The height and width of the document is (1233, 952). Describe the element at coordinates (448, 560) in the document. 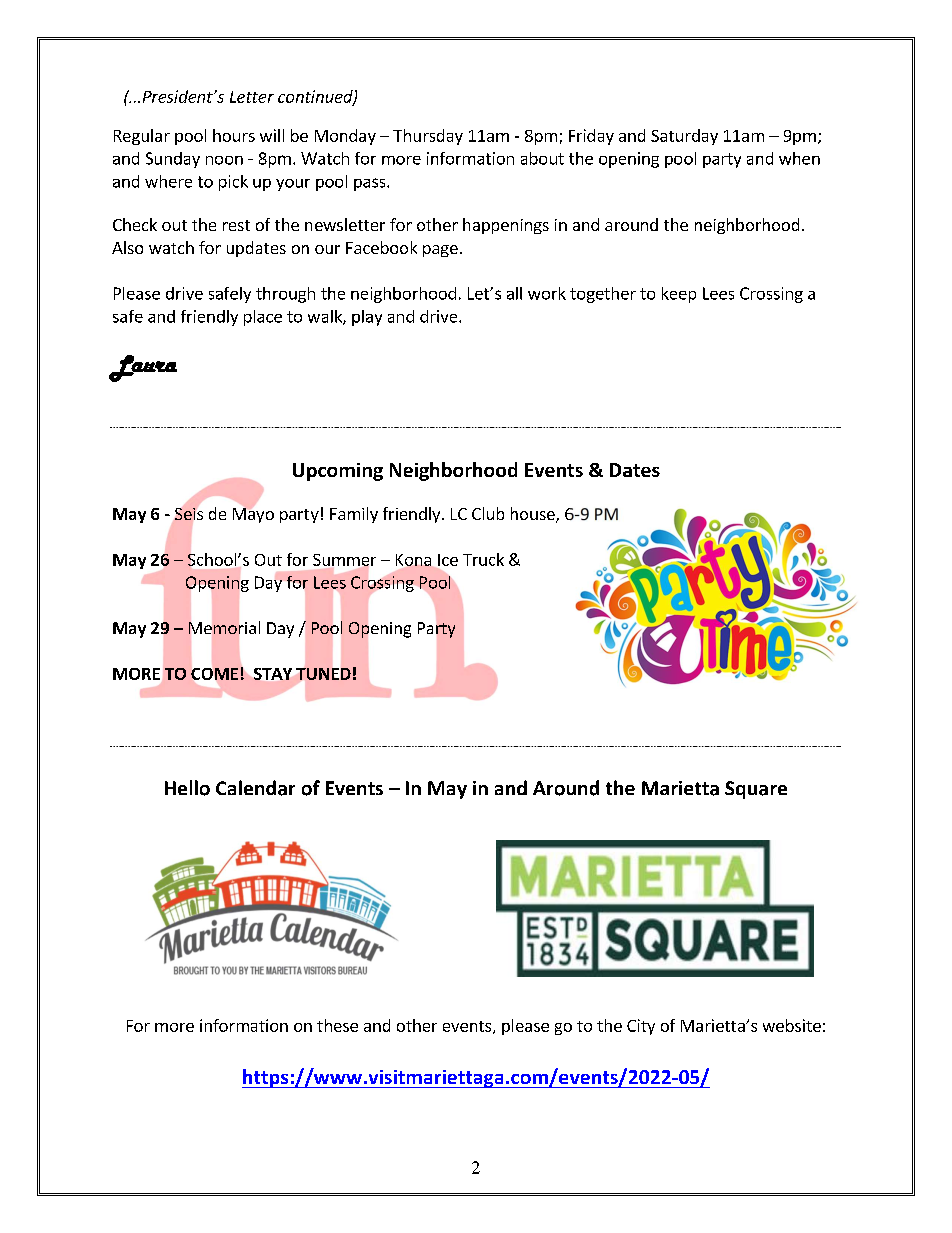

I see `Ice` at that location.
